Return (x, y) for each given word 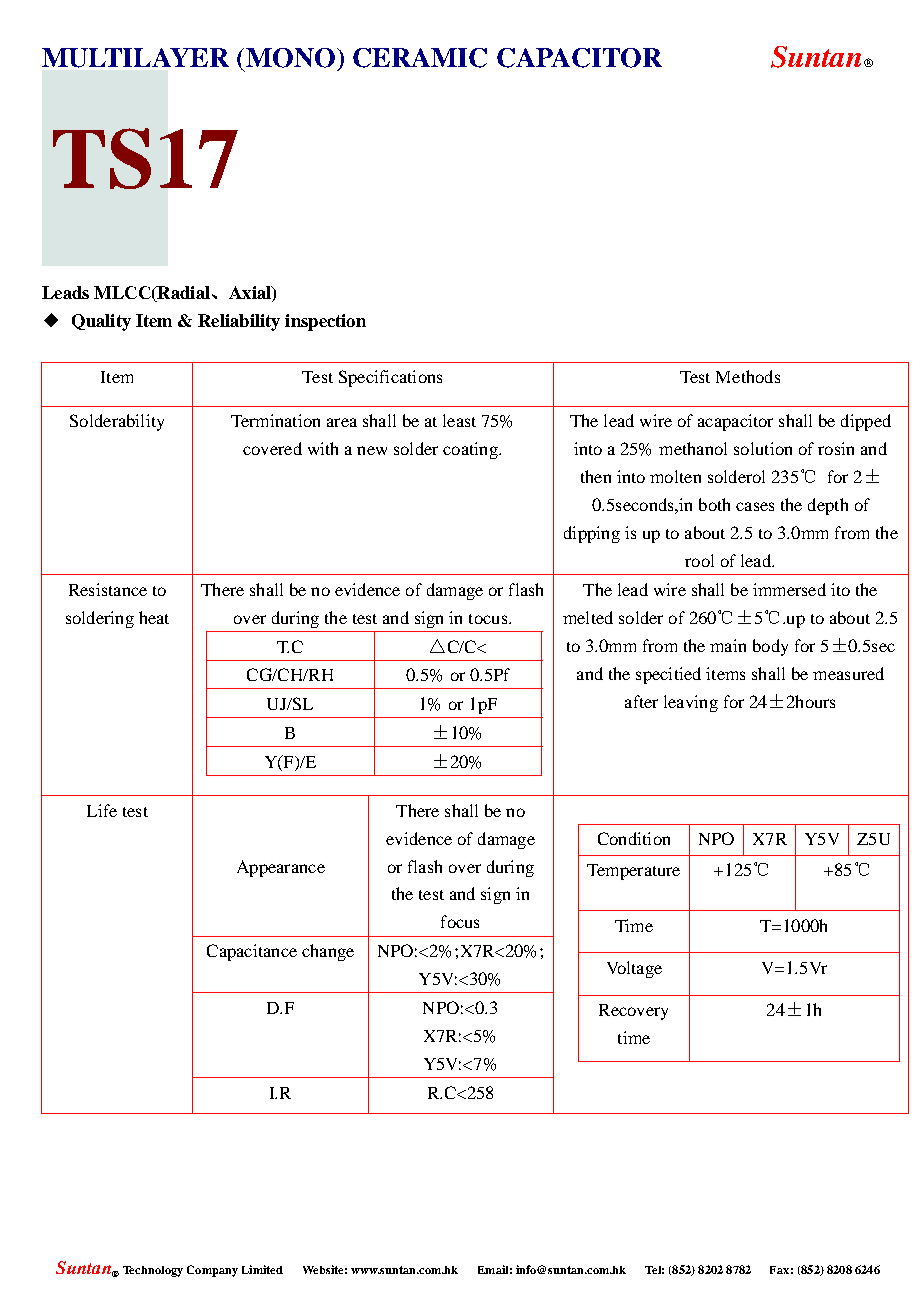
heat (154, 617)
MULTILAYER (135, 58)
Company (212, 1271)
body (770, 647)
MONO (290, 58)
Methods (748, 376)
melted (588, 617)
